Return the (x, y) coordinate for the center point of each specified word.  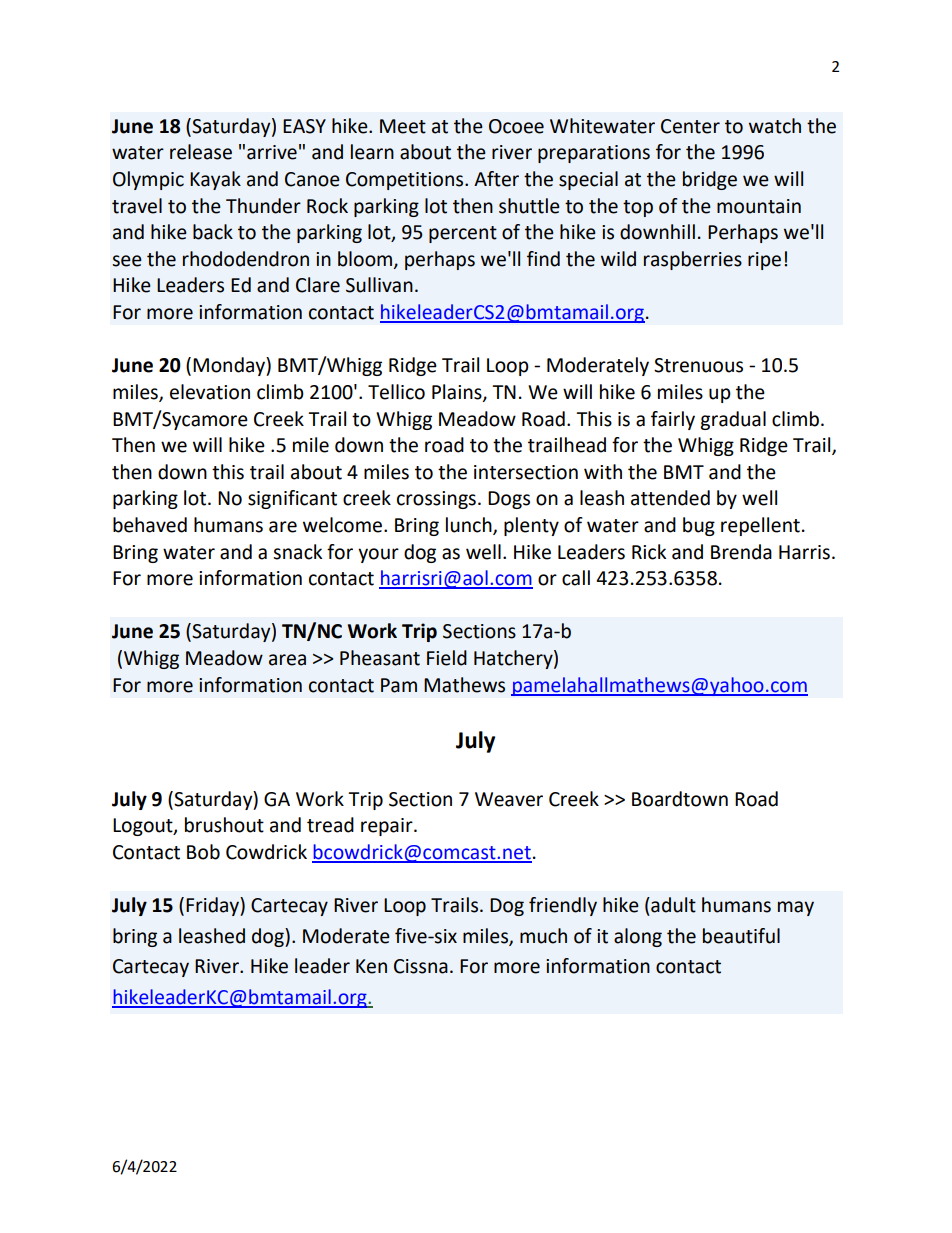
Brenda (741, 552)
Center (690, 126)
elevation (210, 392)
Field (447, 658)
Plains (458, 393)
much (543, 936)
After (496, 179)
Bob (203, 852)
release (201, 152)
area (287, 660)
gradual (733, 420)
